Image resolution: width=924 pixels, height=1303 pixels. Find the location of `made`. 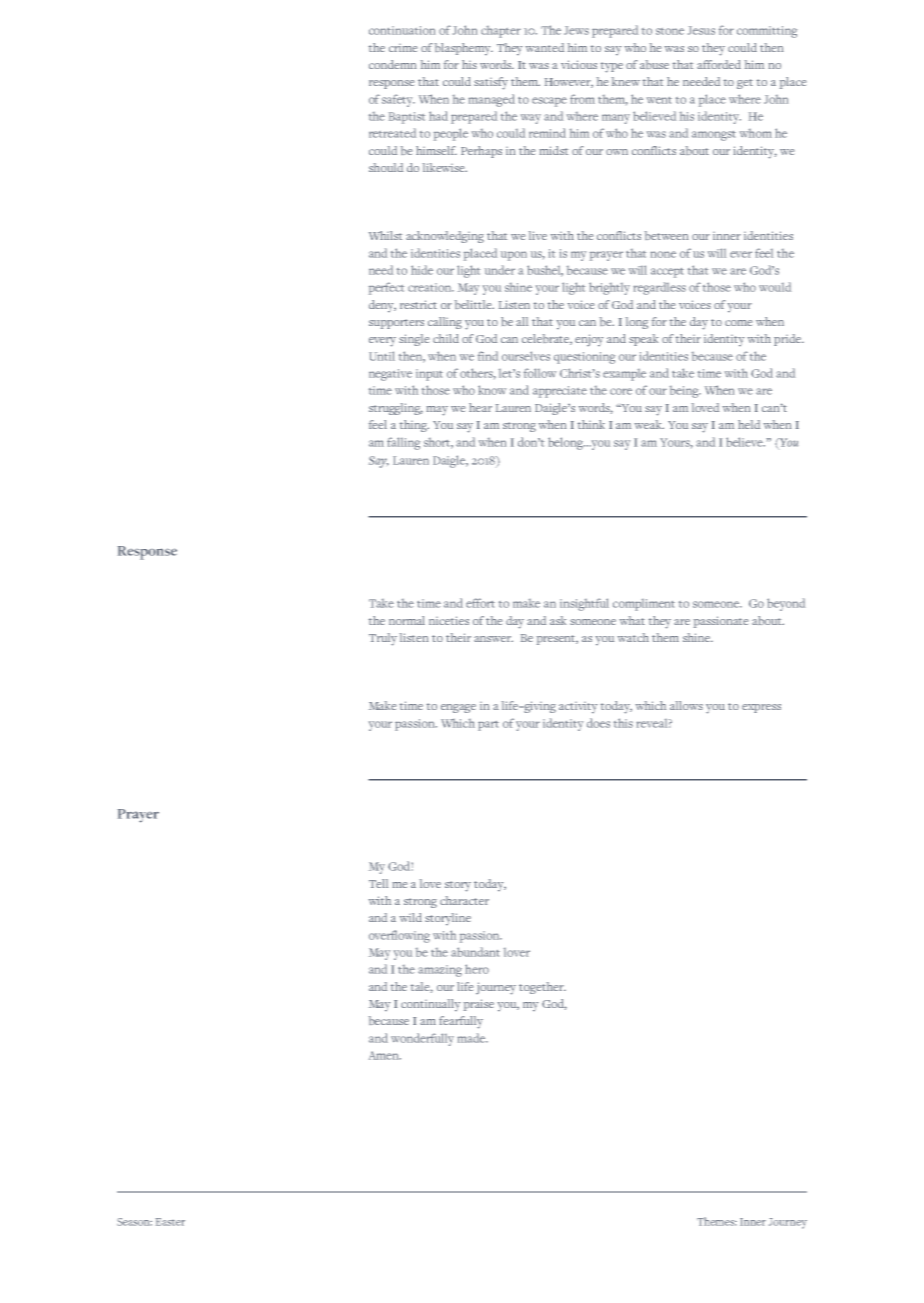

made is located at coordinates (472, 1038).
